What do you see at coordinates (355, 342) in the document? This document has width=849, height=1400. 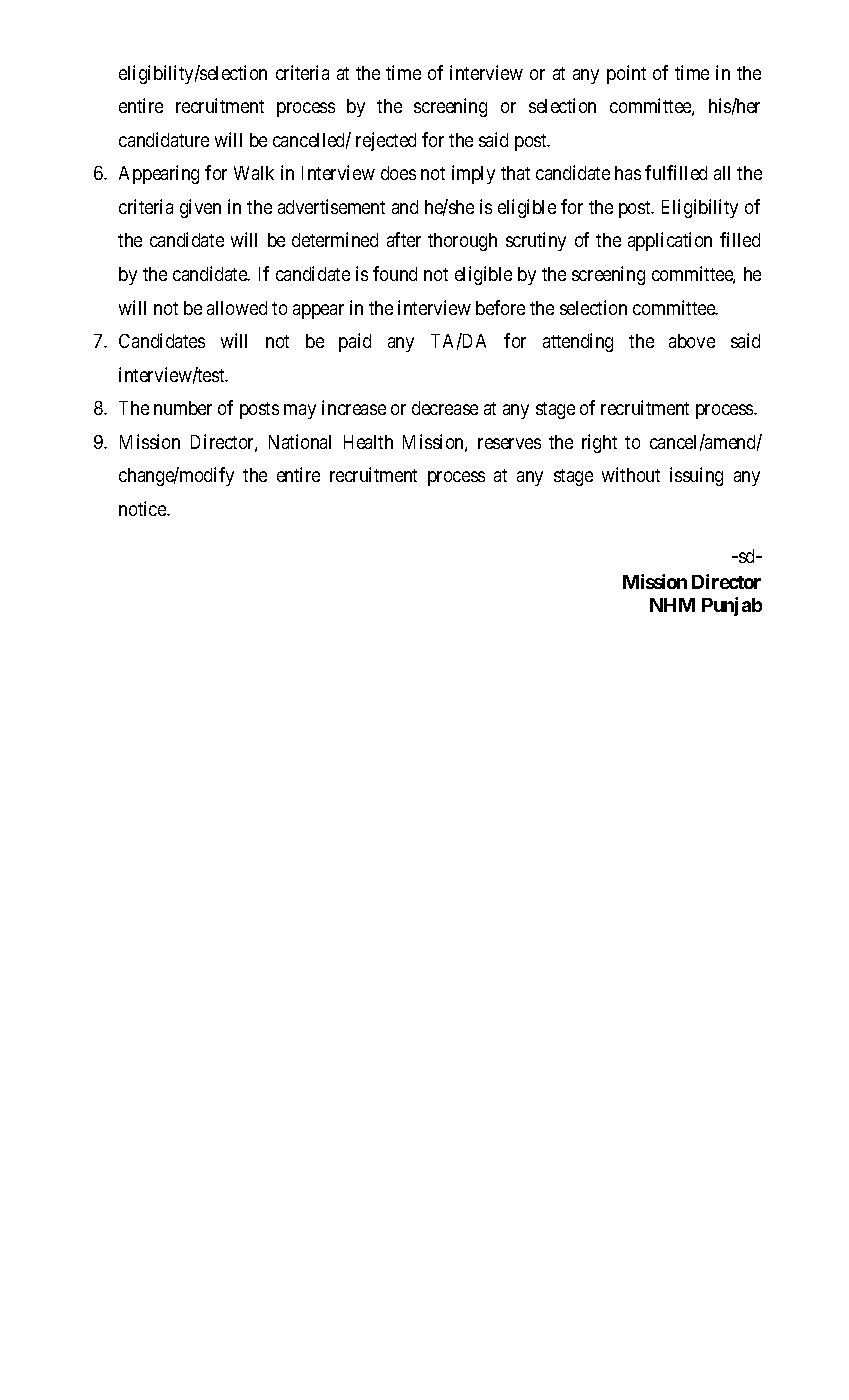 I see `paid` at bounding box center [355, 342].
